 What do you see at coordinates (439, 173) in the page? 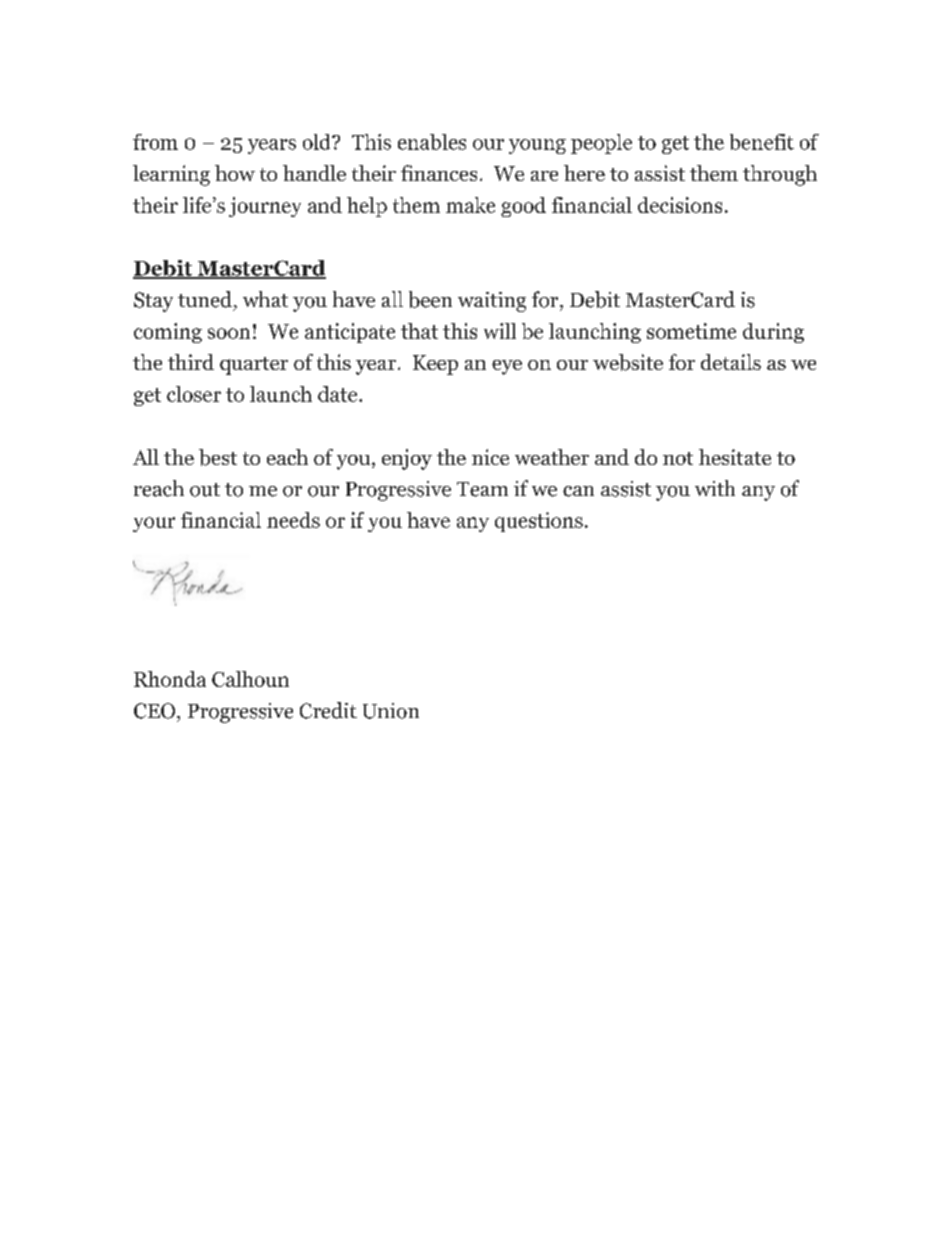
I see `finances` at bounding box center [439, 173].
